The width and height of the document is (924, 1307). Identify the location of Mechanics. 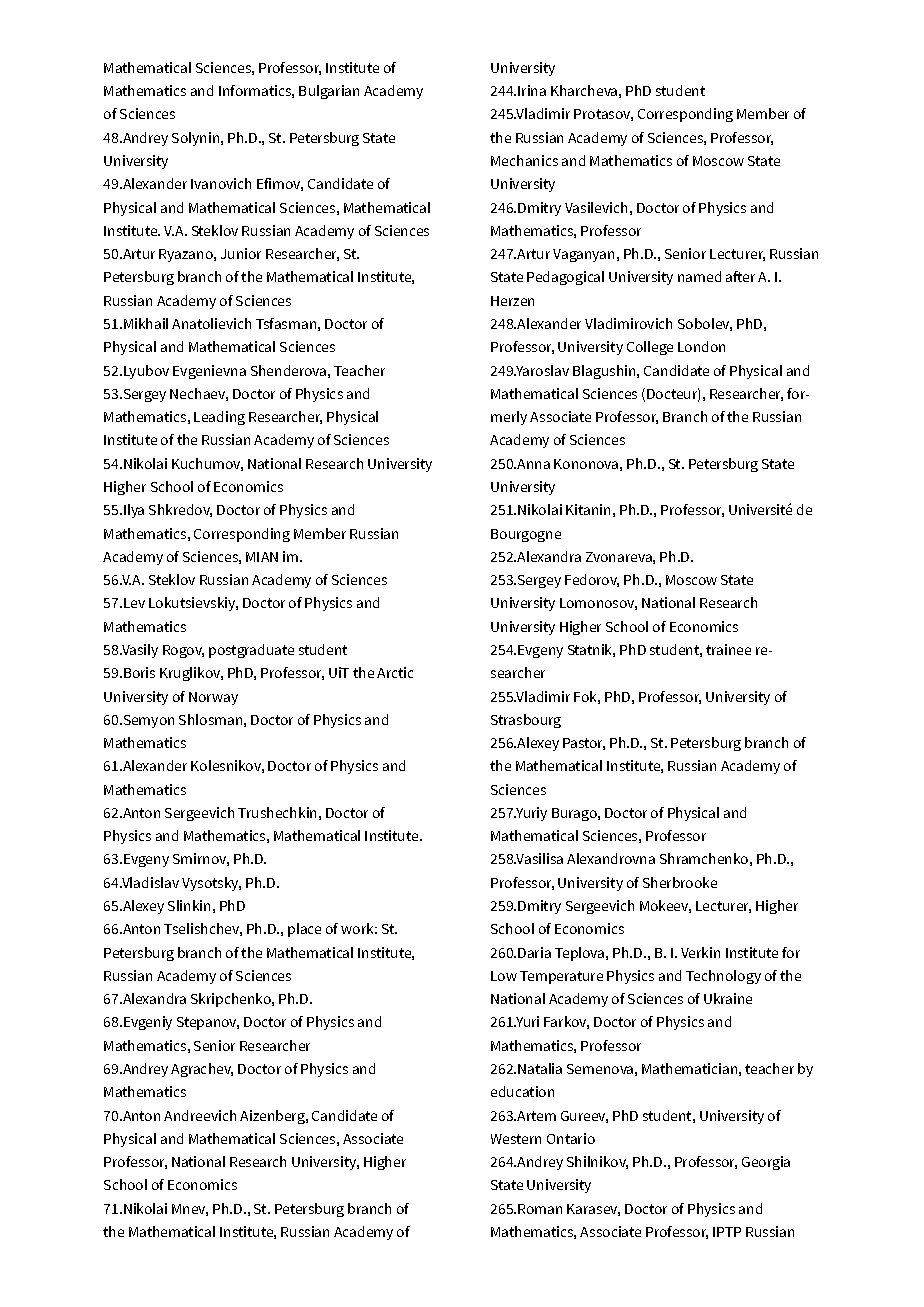
(524, 160).
